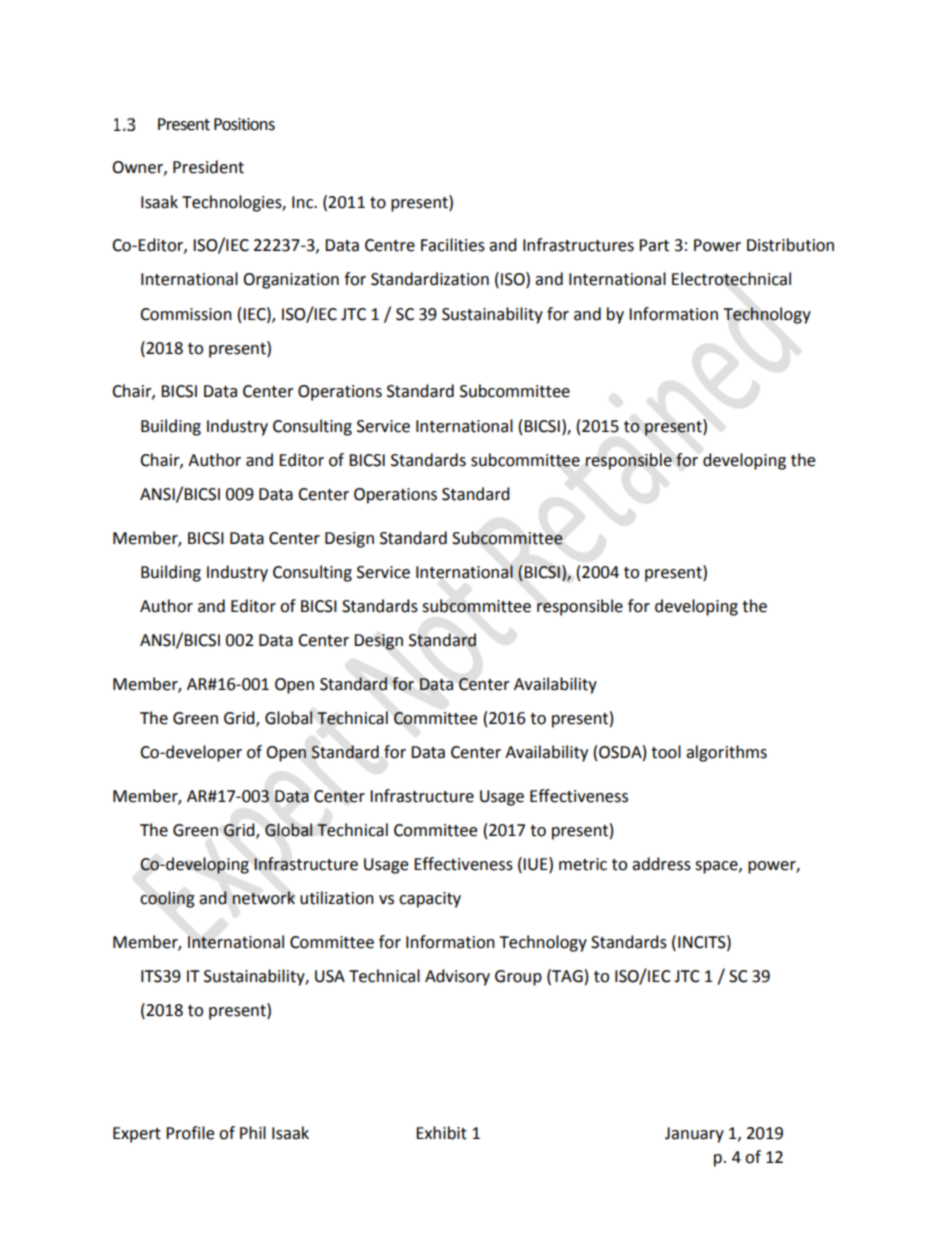 This screenshot has width=952, height=1233. What do you see at coordinates (263, 898) in the screenshot?
I see `network` at bounding box center [263, 898].
